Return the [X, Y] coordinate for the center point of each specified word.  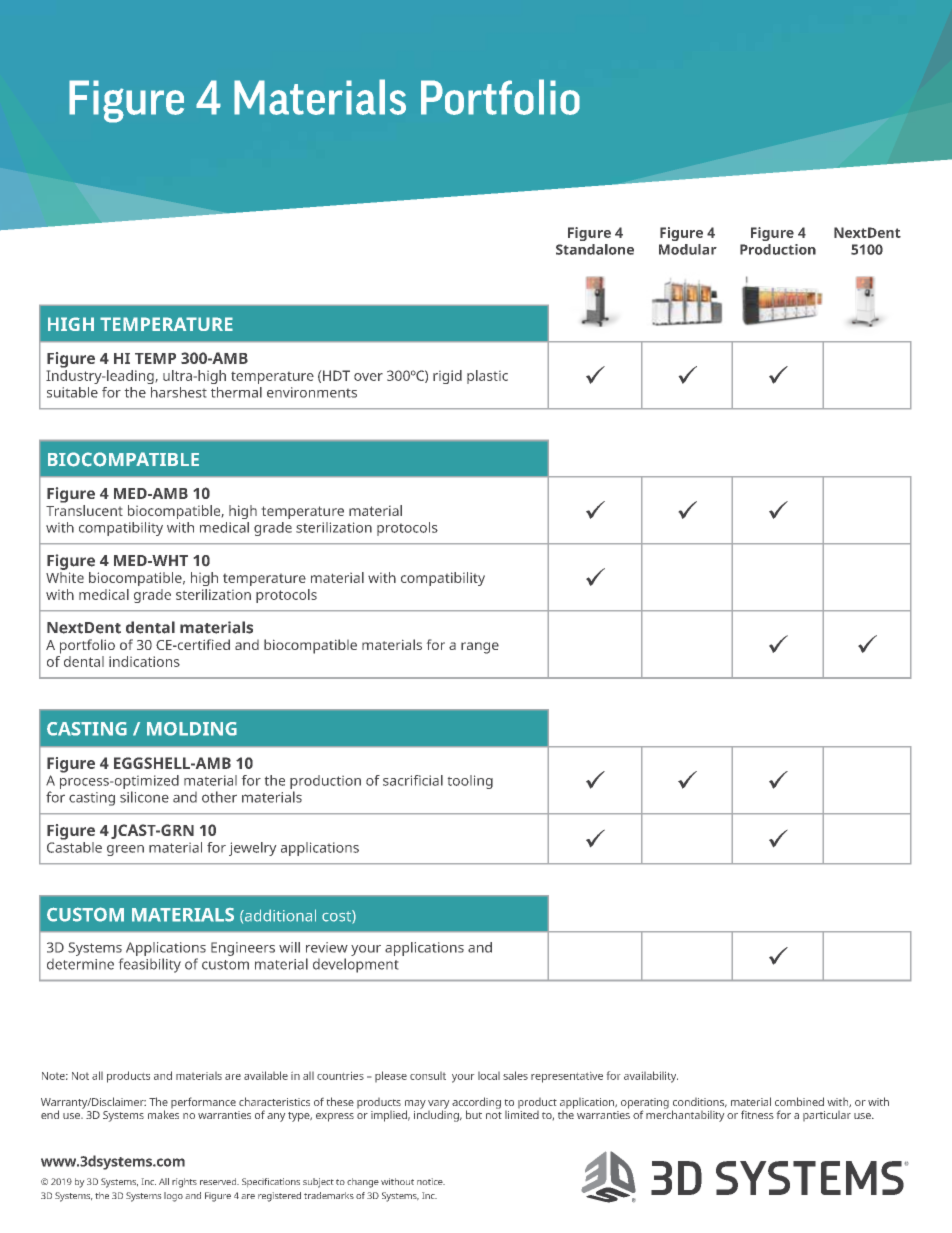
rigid [447, 377]
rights [184, 1183]
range [480, 648]
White [65, 577]
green [125, 850]
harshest [179, 392]
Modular [688, 249]
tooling [470, 782]
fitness [757, 1114]
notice [431, 1181]
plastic [487, 377]
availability [651, 1077]
